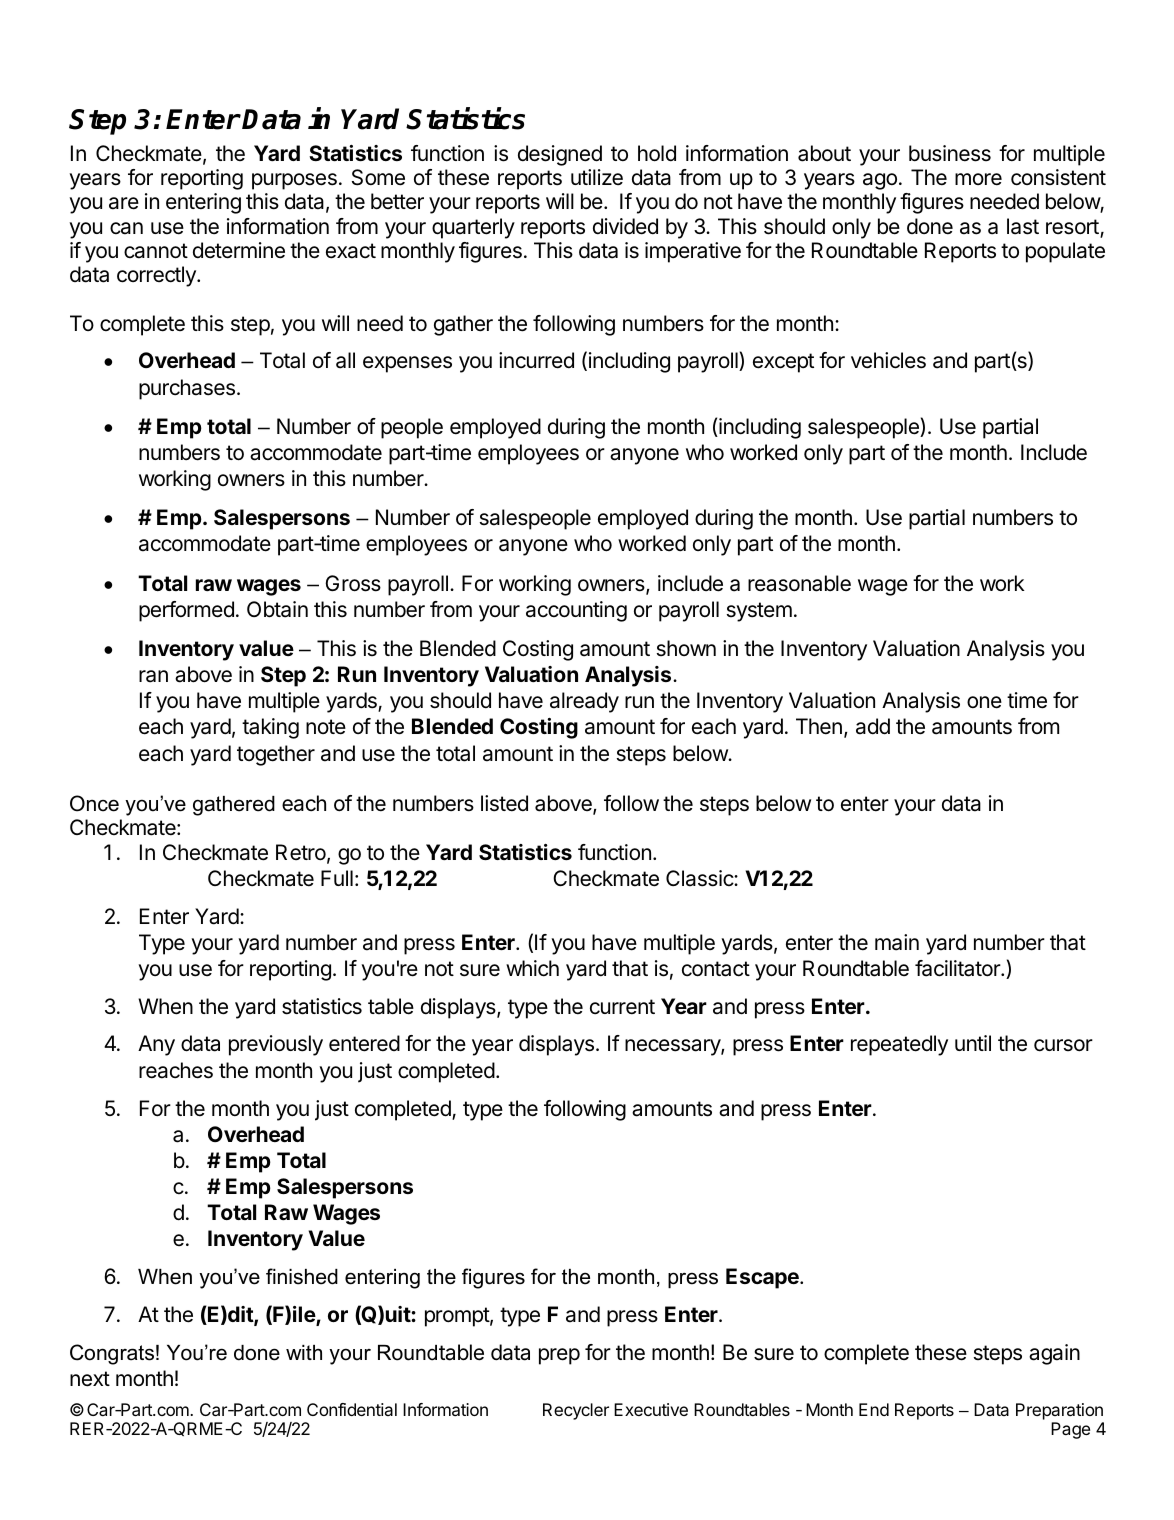  Describe the element at coordinates (576, 1411) in the document. I see `Recycler` at that location.
